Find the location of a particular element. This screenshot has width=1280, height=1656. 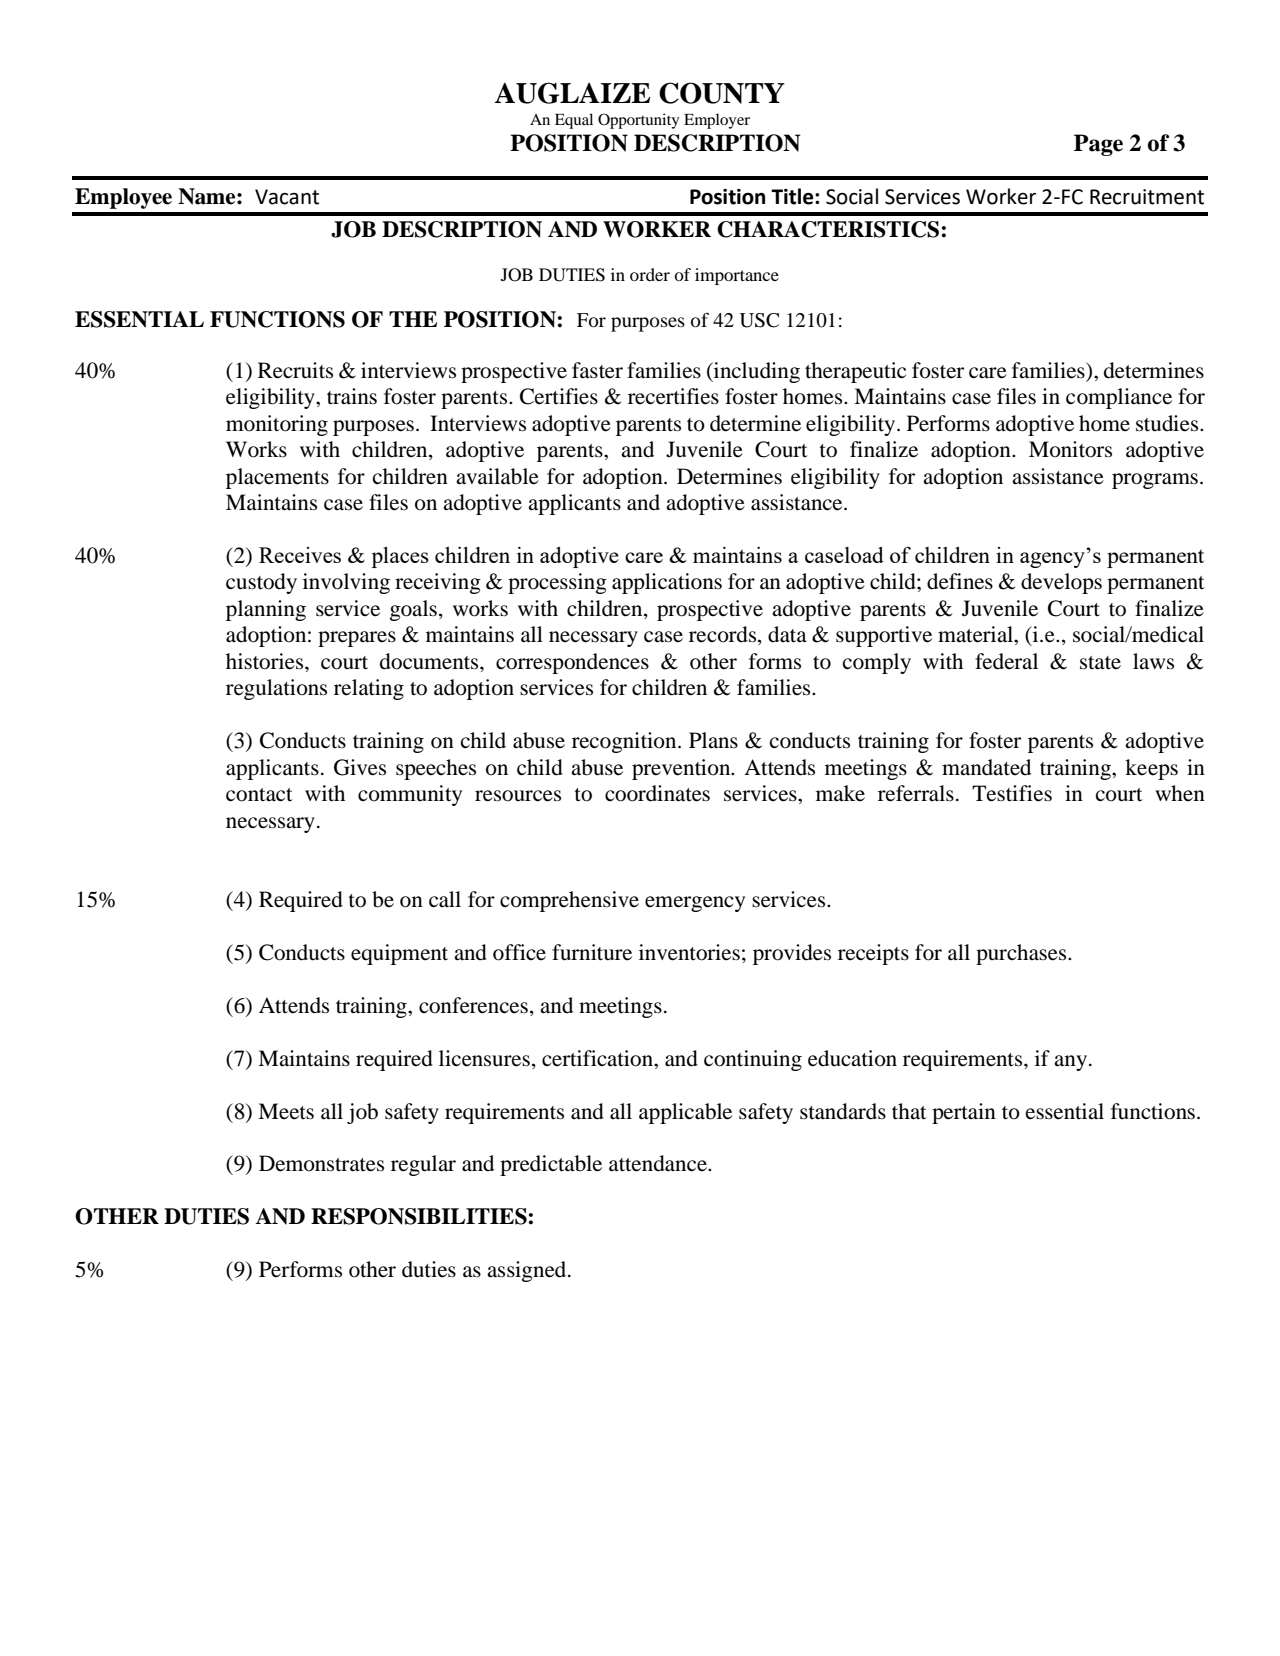

Vacant is located at coordinates (287, 197).
